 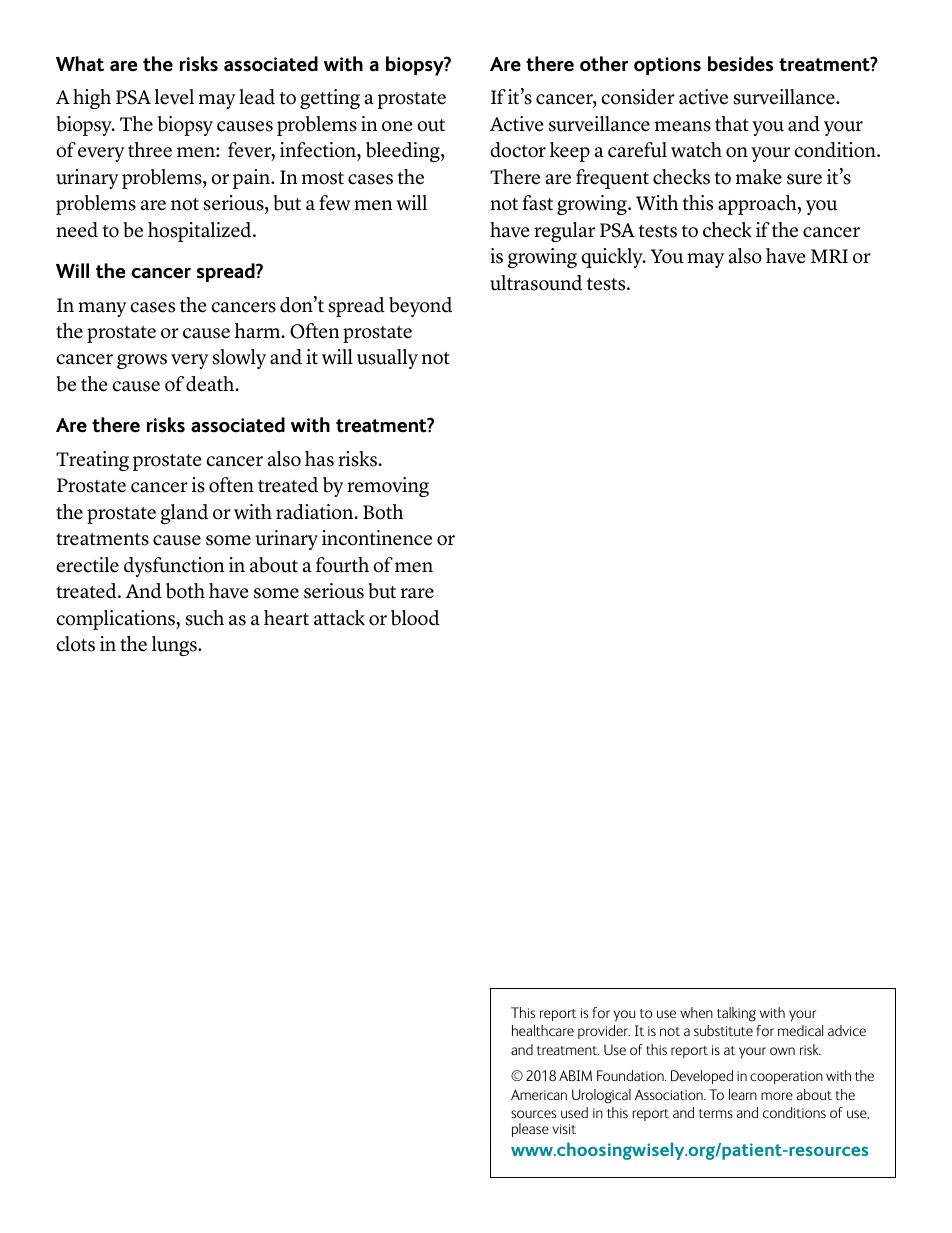 I want to click on one, so click(x=397, y=126).
